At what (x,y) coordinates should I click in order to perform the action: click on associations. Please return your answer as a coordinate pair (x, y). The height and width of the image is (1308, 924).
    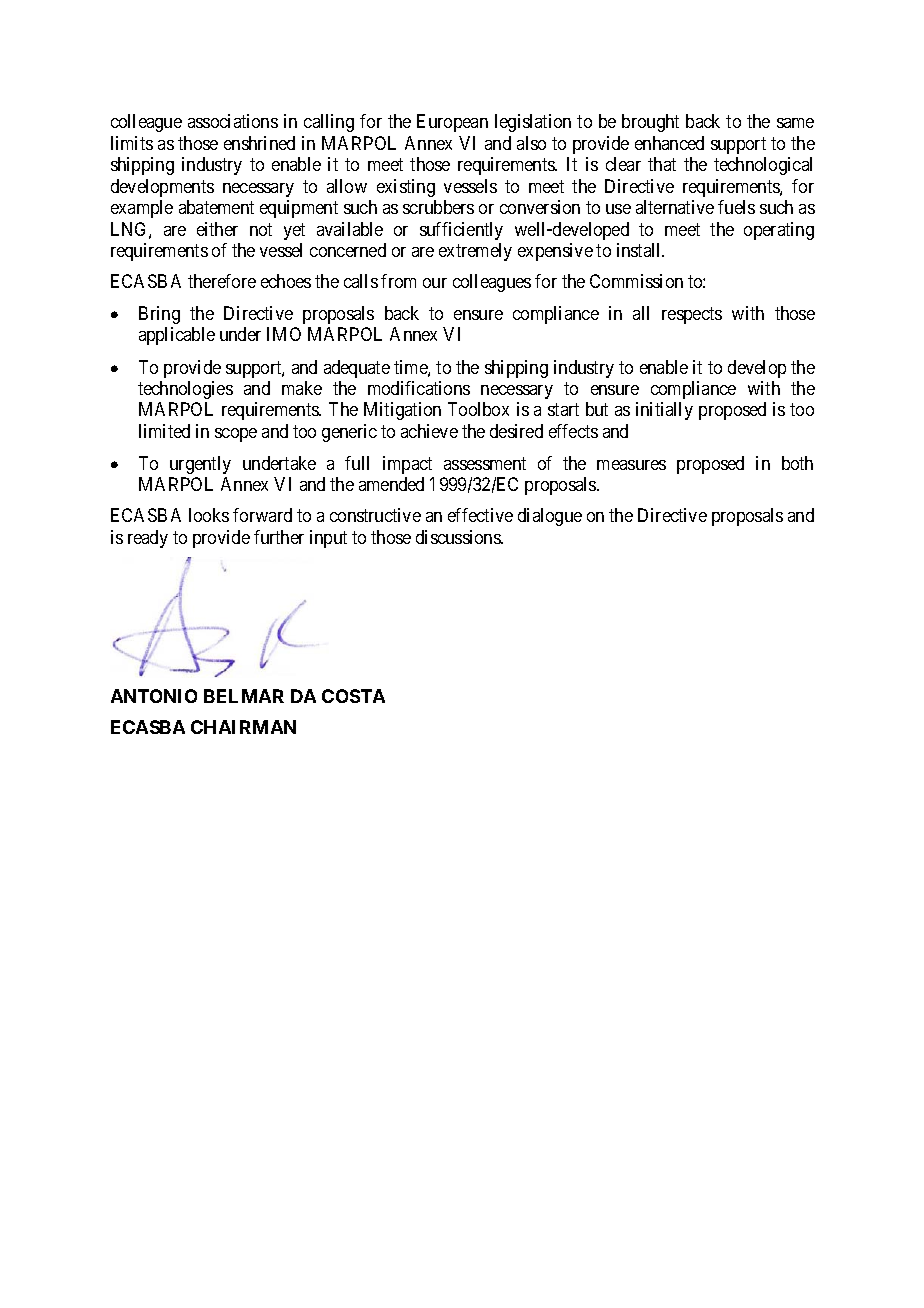
    Looking at the image, I should click on (233, 121).
